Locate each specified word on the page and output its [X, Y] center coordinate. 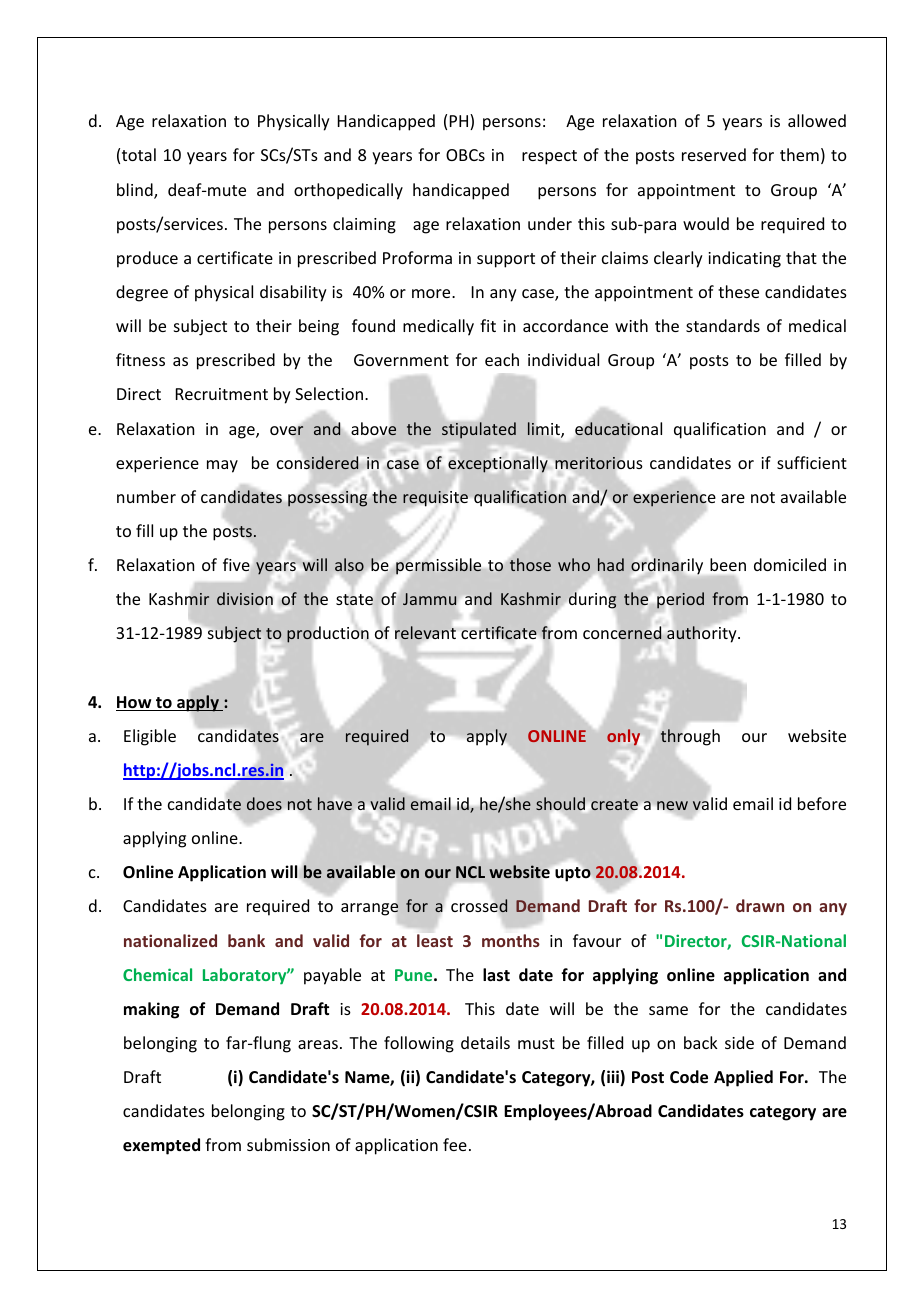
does [264, 803]
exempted [161, 1146]
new [671, 807]
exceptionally [498, 464]
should [562, 803]
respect [549, 157]
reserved [714, 154]
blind [136, 191]
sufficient [812, 462]
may [222, 466]
